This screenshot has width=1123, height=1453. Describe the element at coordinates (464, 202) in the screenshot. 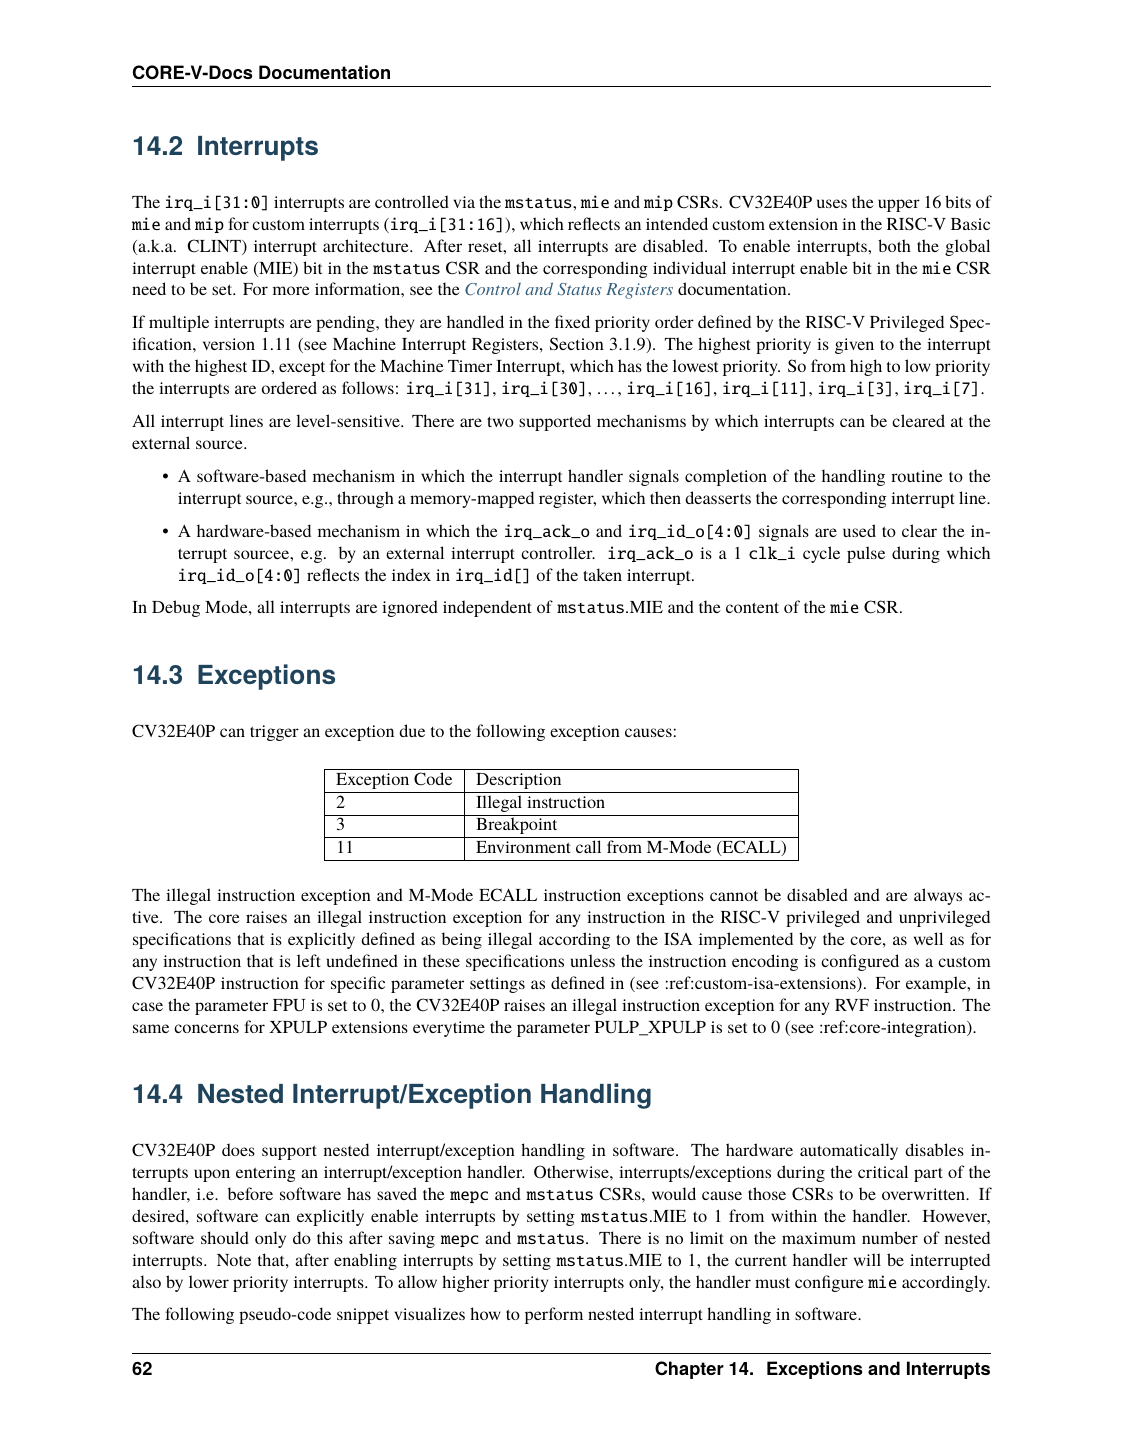

I see `via` at that location.
